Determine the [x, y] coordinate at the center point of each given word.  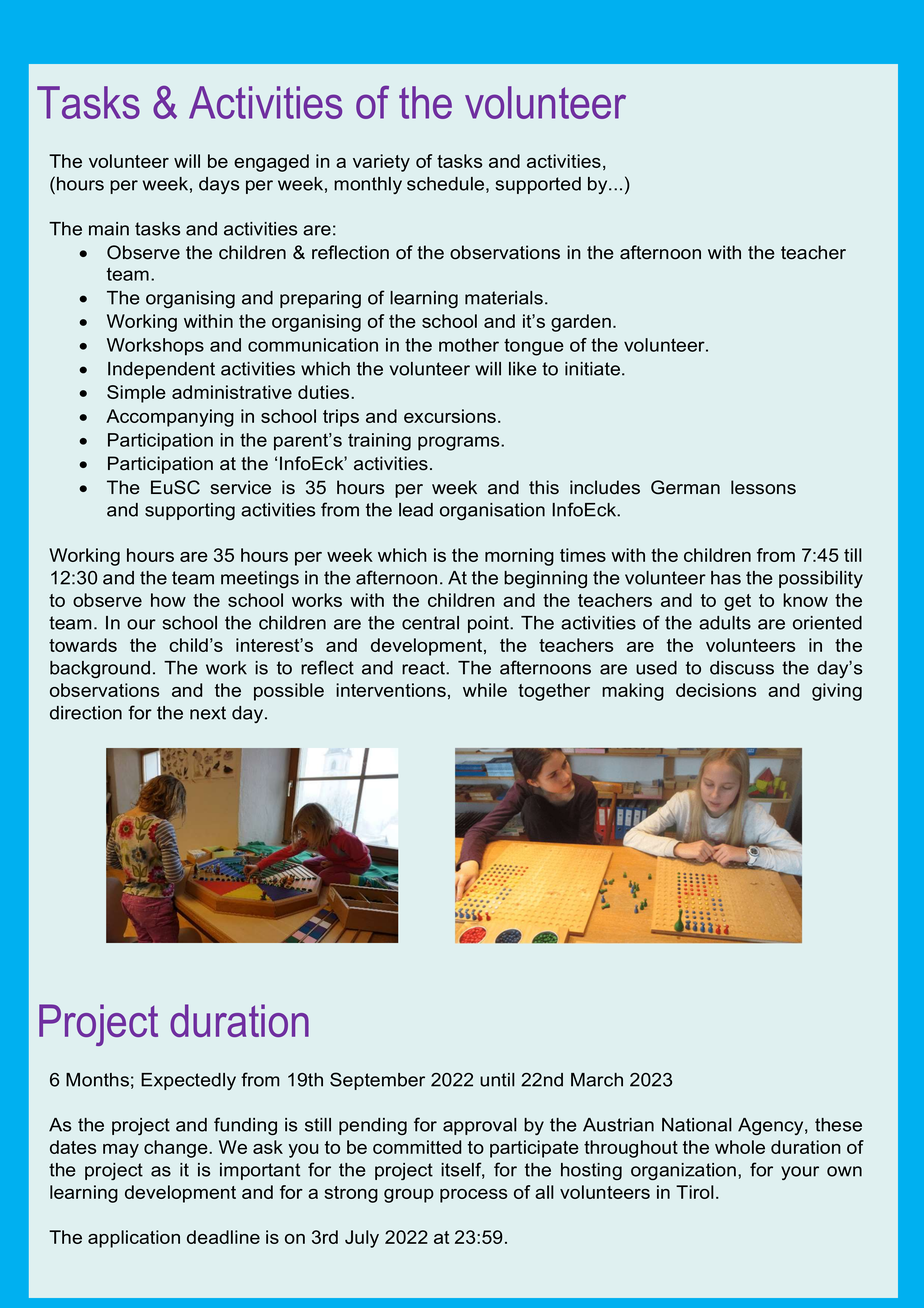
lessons [763, 487]
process [473, 1196]
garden [581, 323]
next [208, 713]
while [485, 690]
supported [538, 185]
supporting [190, 511]
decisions [716, 690]
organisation [492, 511]
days [219, 185]
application [134, 1239]
